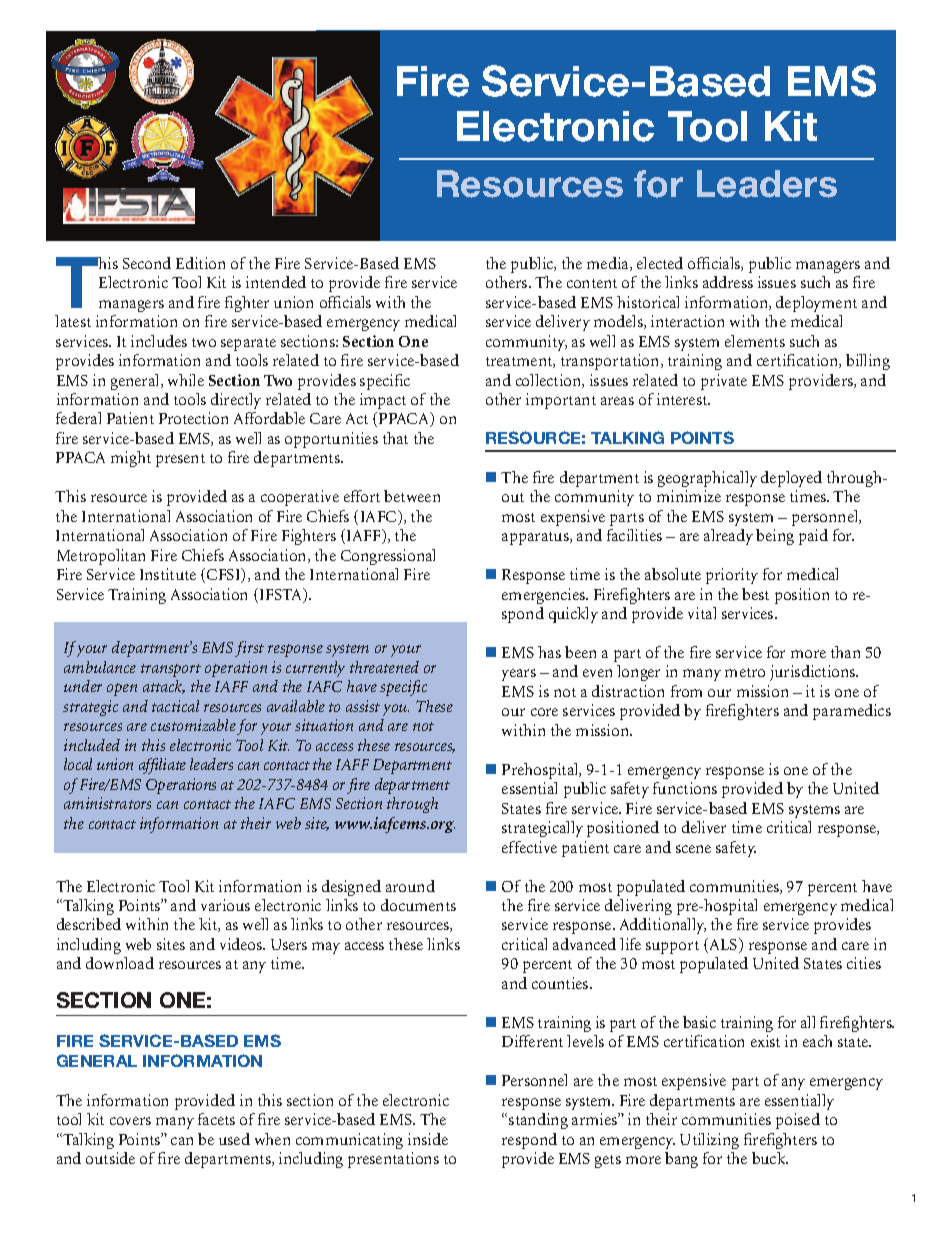  I want to click on effective, so click(529, 847).
